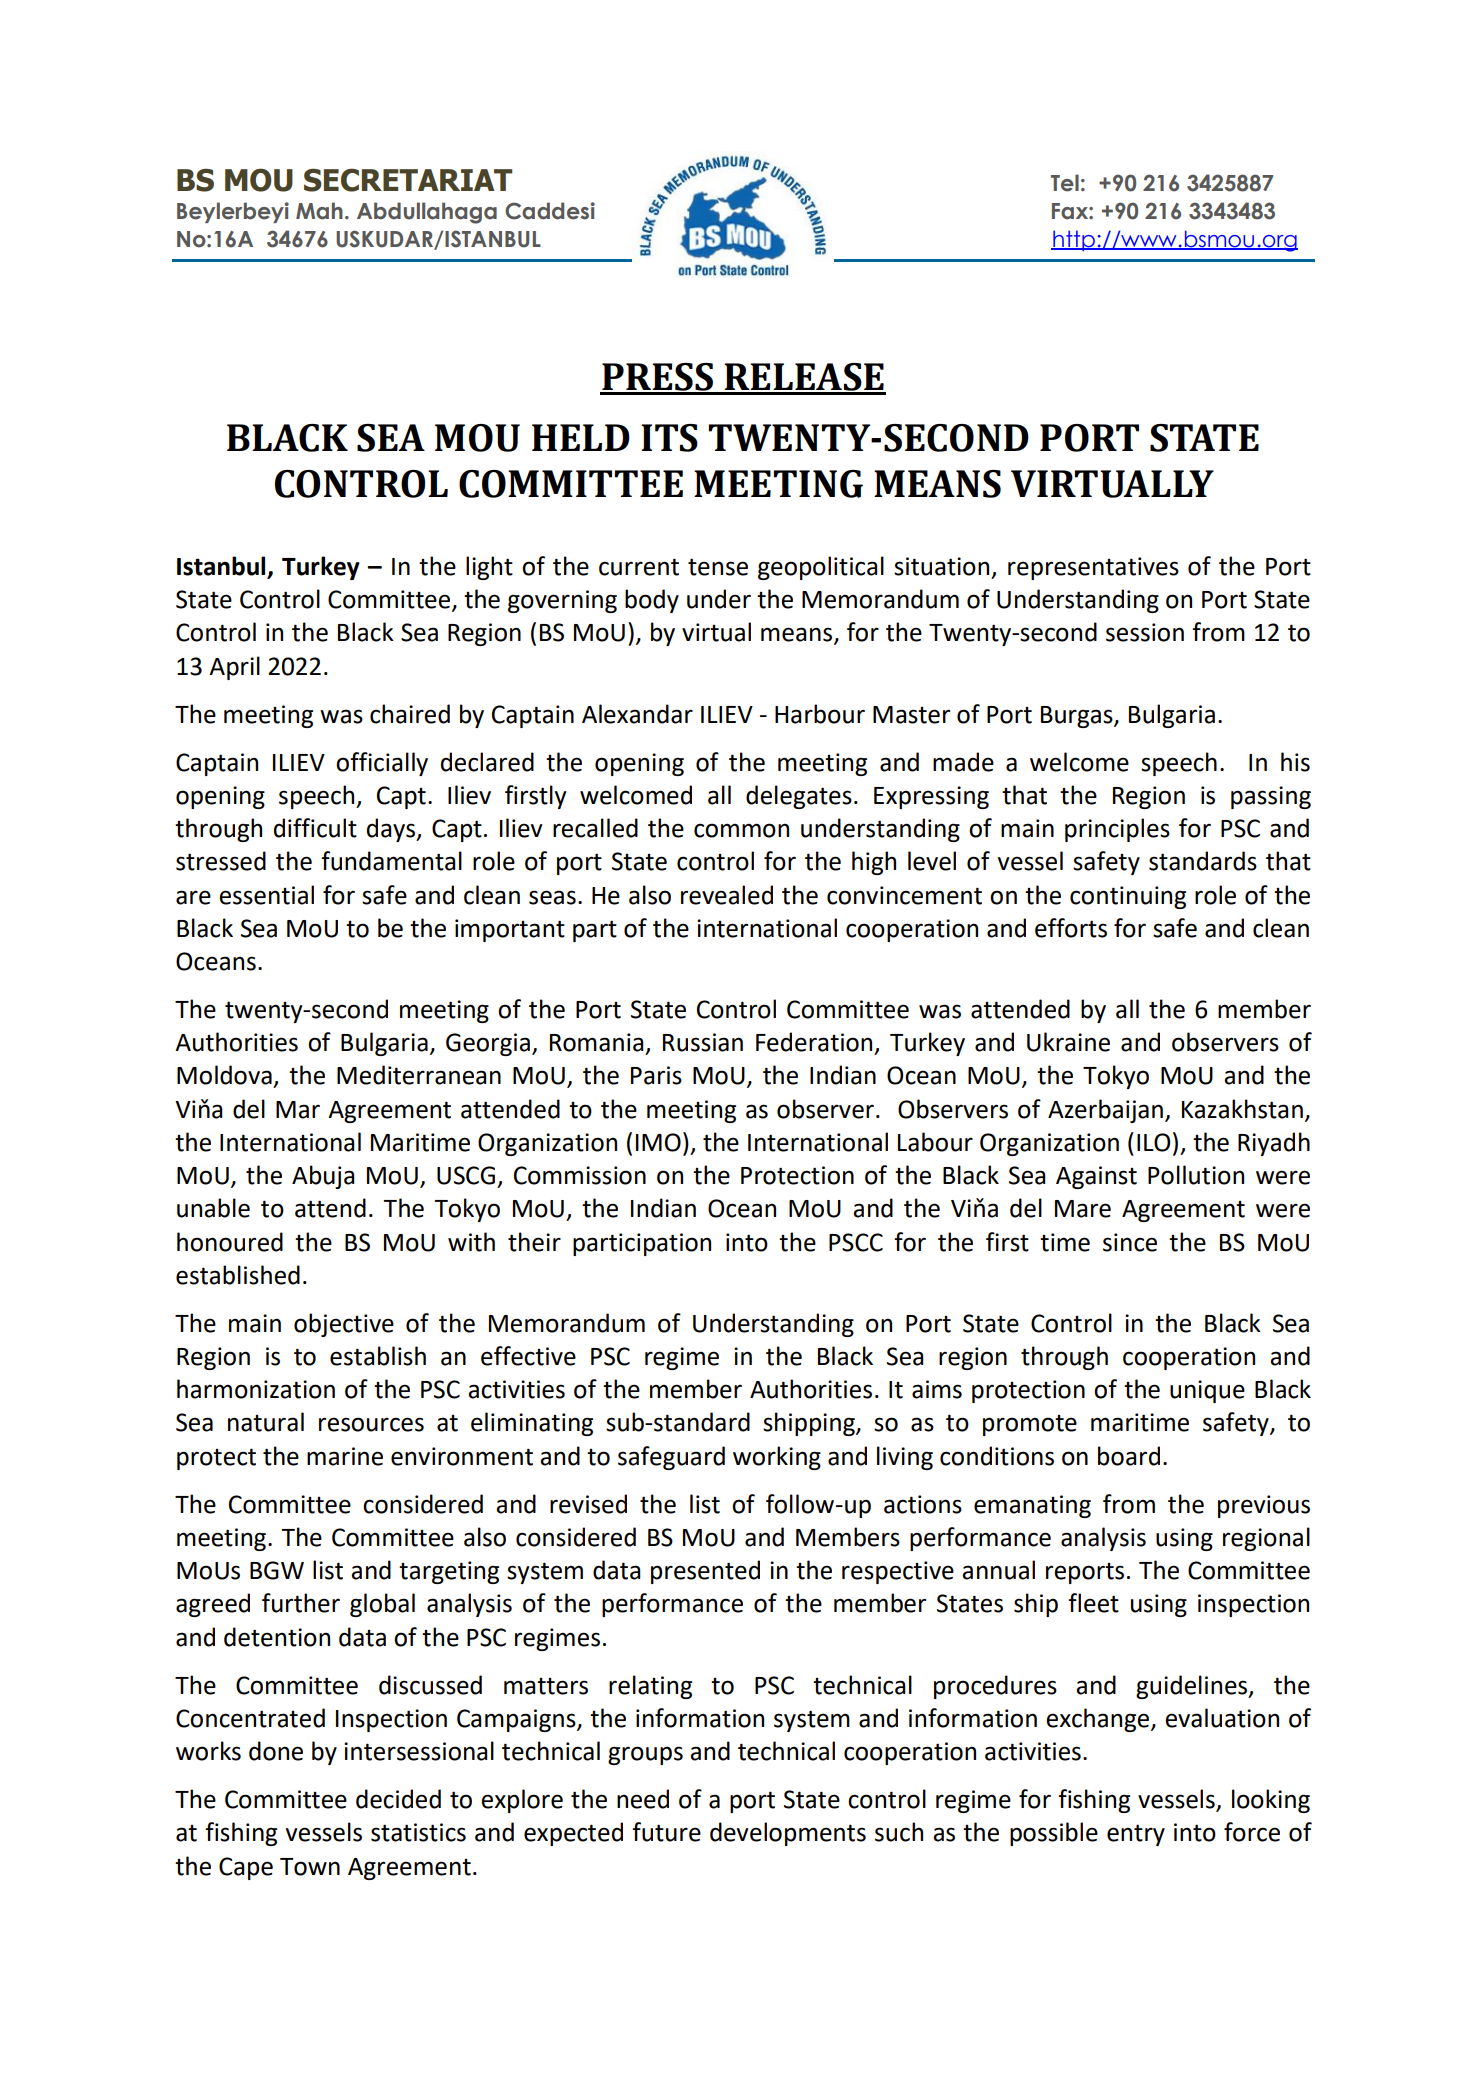  What do you see at coordinates (371, 1424) in the image?
I see `resources` at bounding box center [371, 1424].
